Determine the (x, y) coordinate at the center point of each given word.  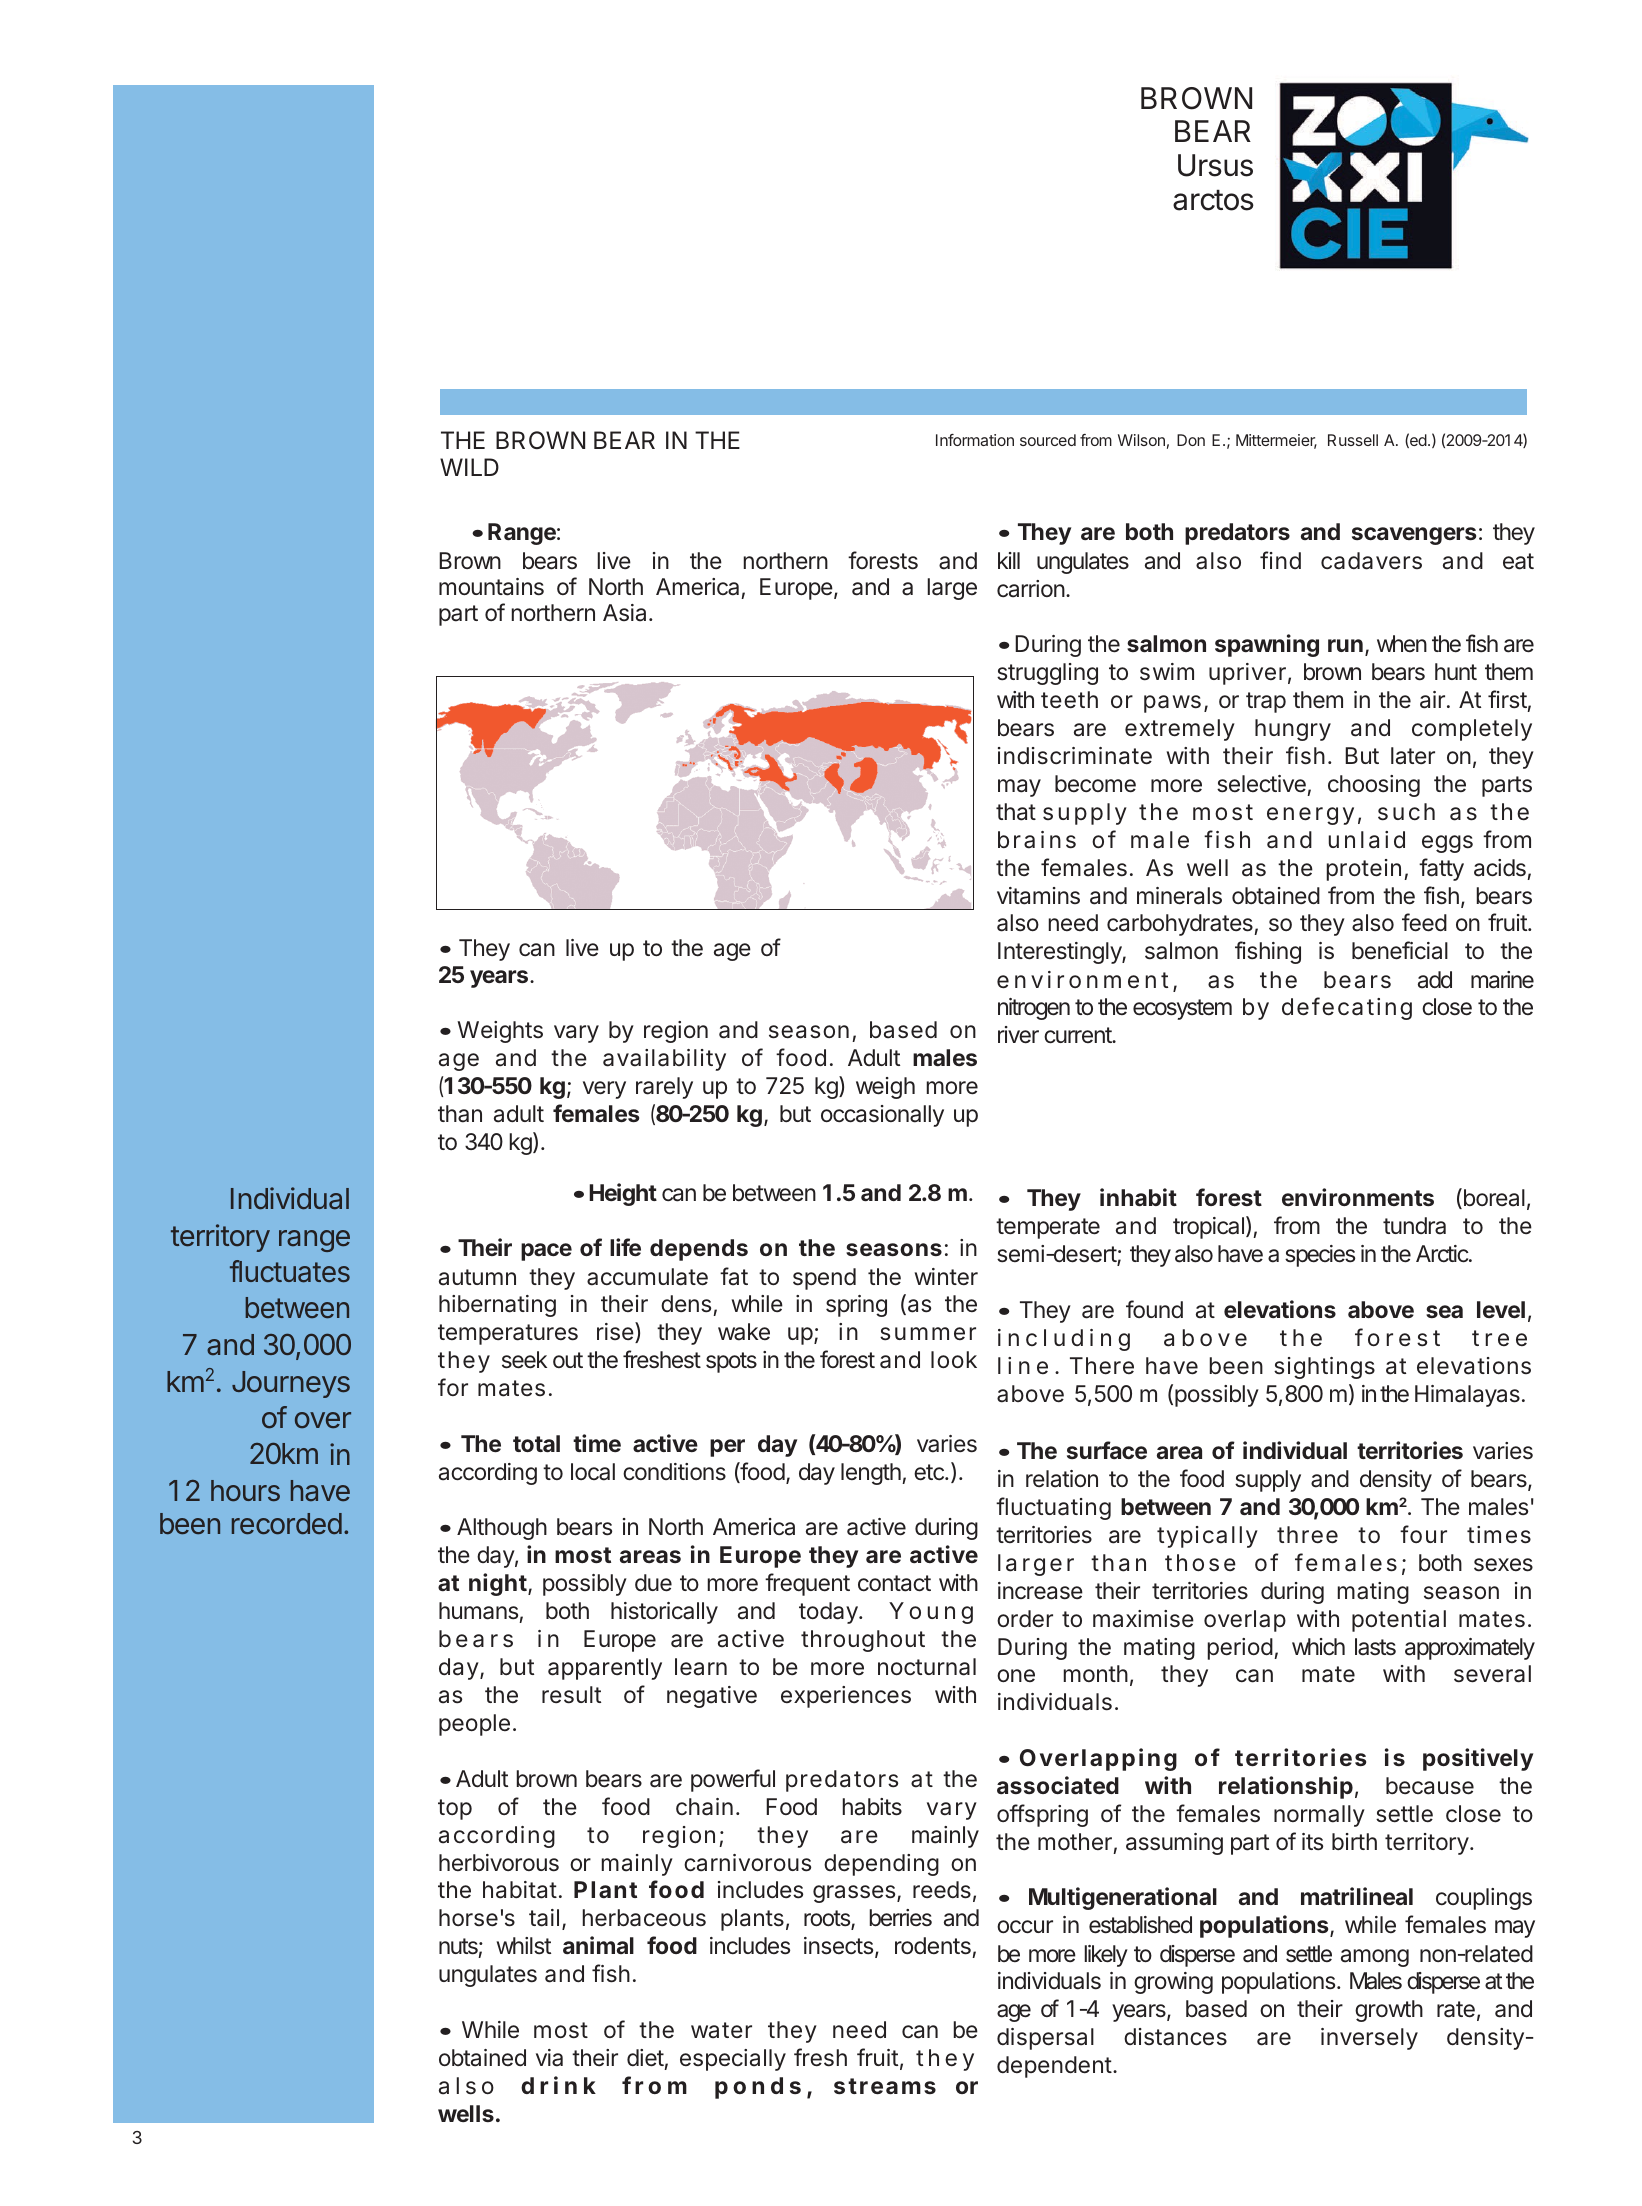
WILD (469, 467)
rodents (933, 1946)
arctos (1213, 200)
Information (975, 440)
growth (1389, 2011)
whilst (524, 1946)
